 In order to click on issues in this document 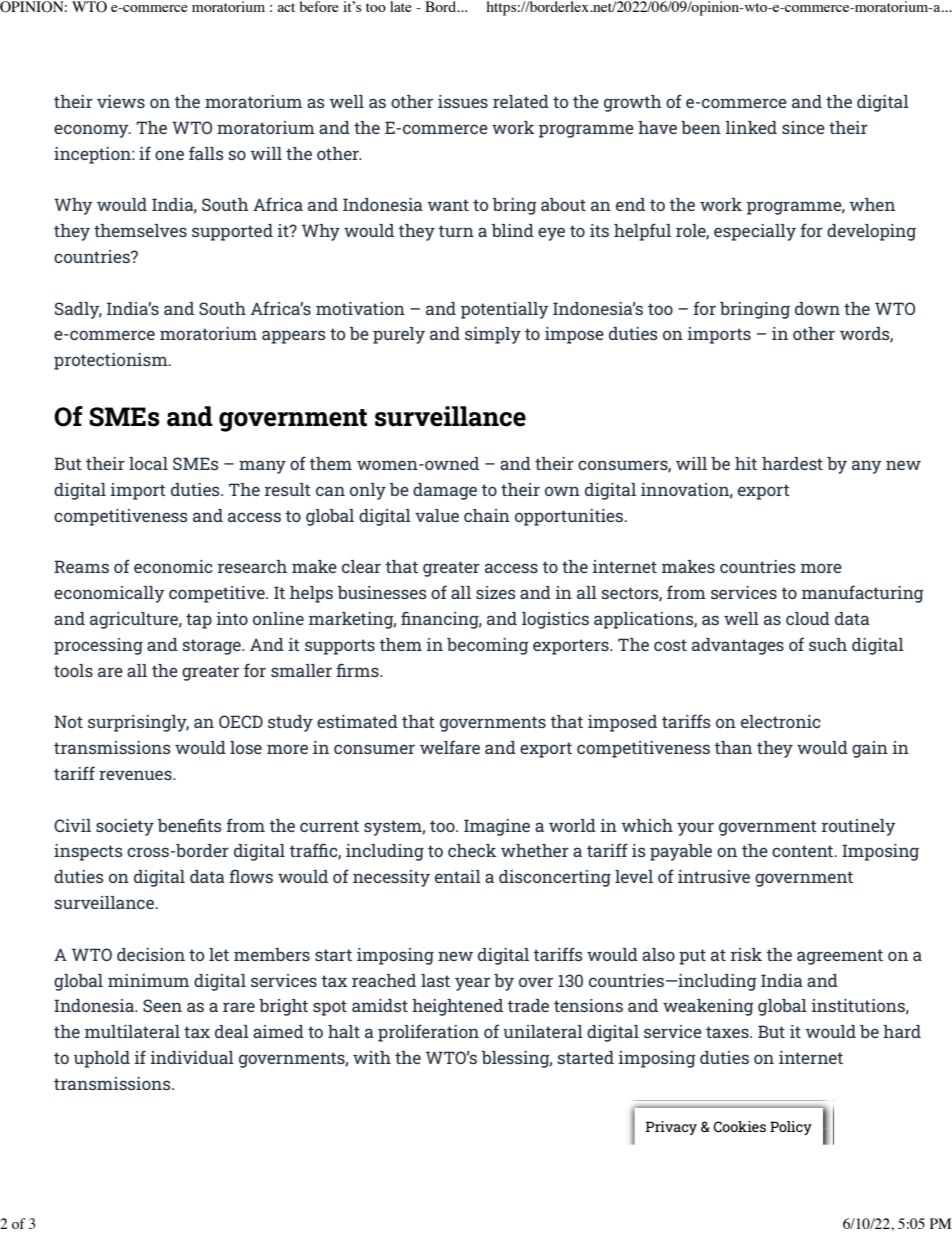, I will do `click(463, 101)`.
